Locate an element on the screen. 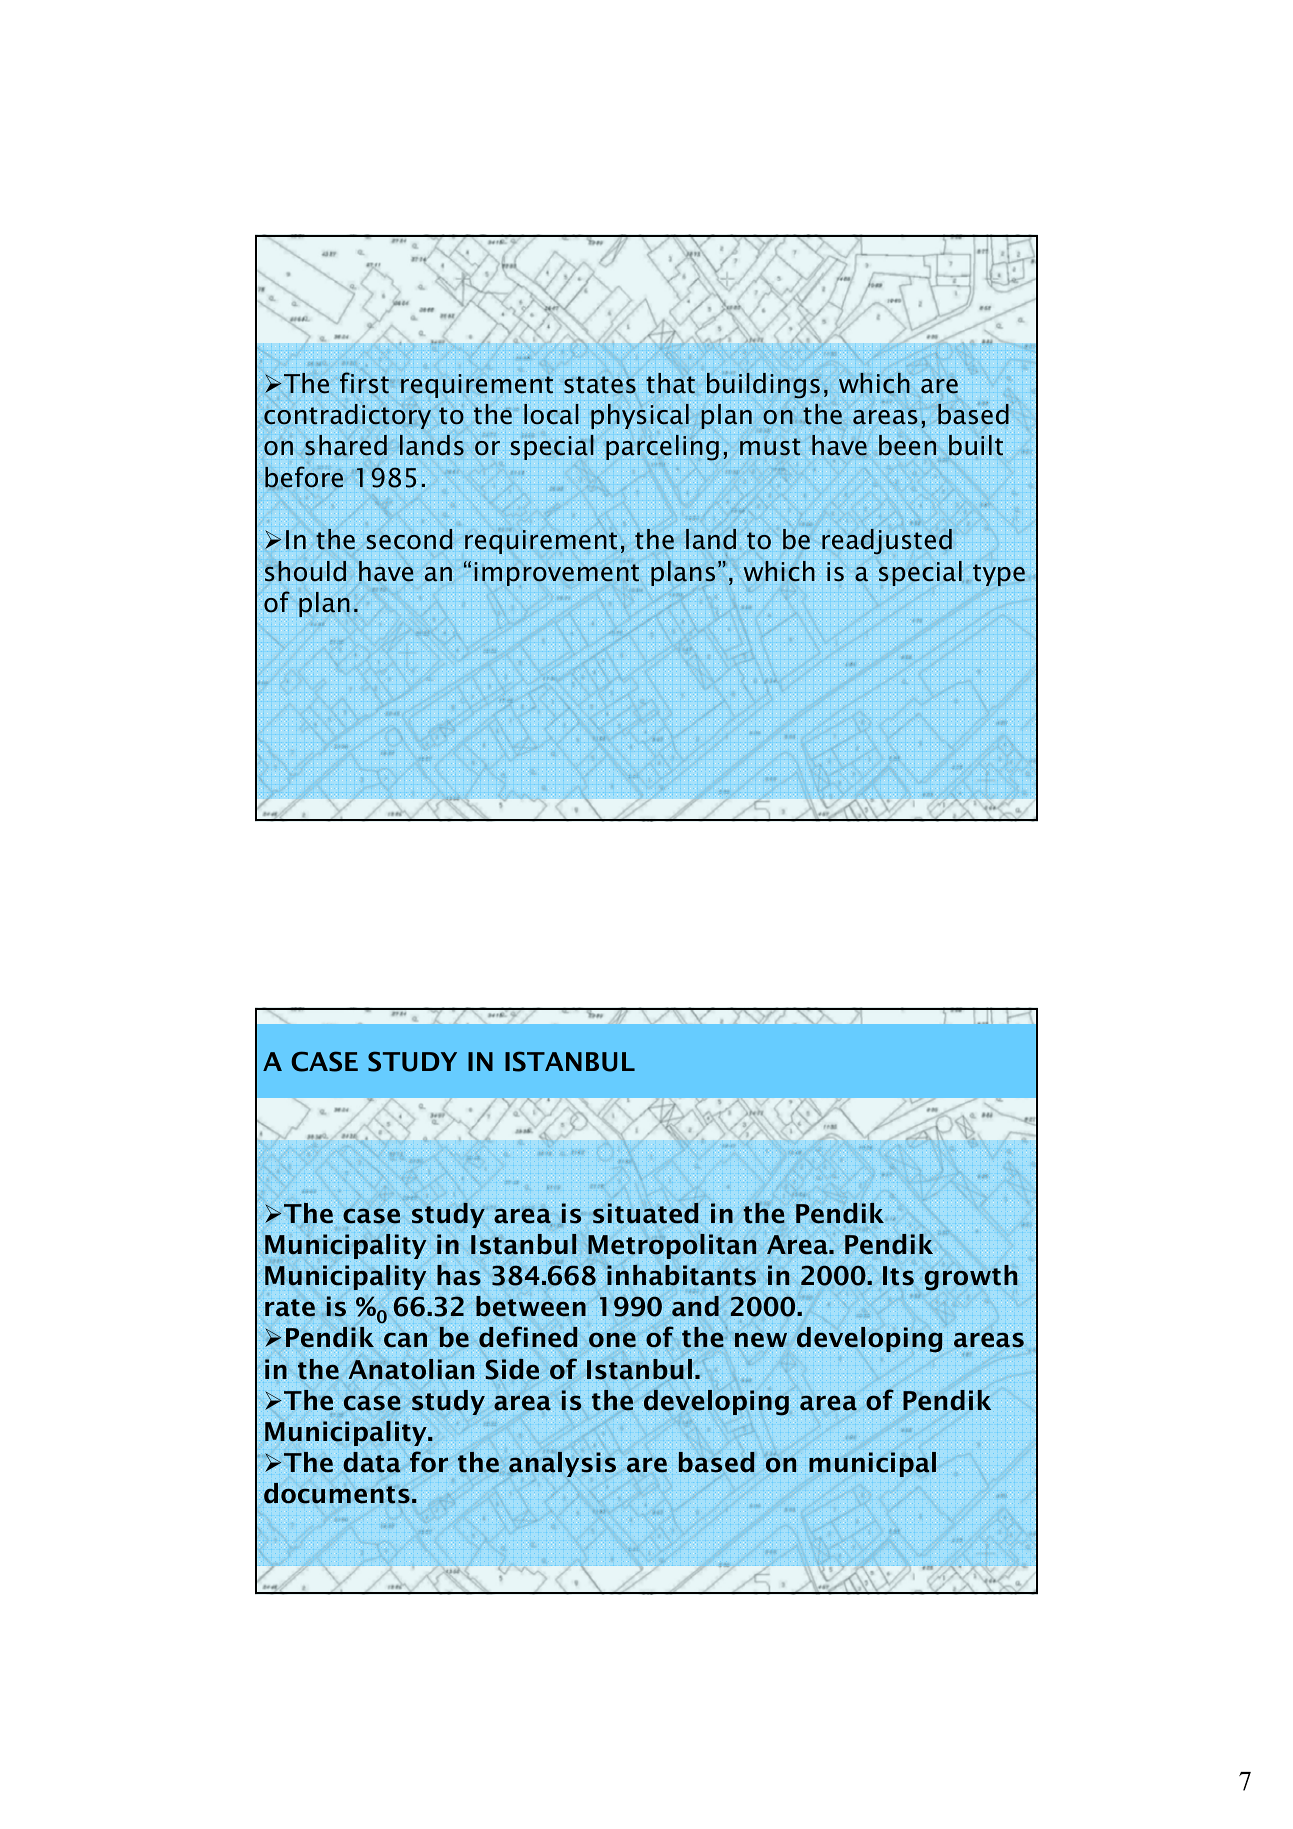 The image size is (1293, 1829). has is located at coordinates (459, 1275).
